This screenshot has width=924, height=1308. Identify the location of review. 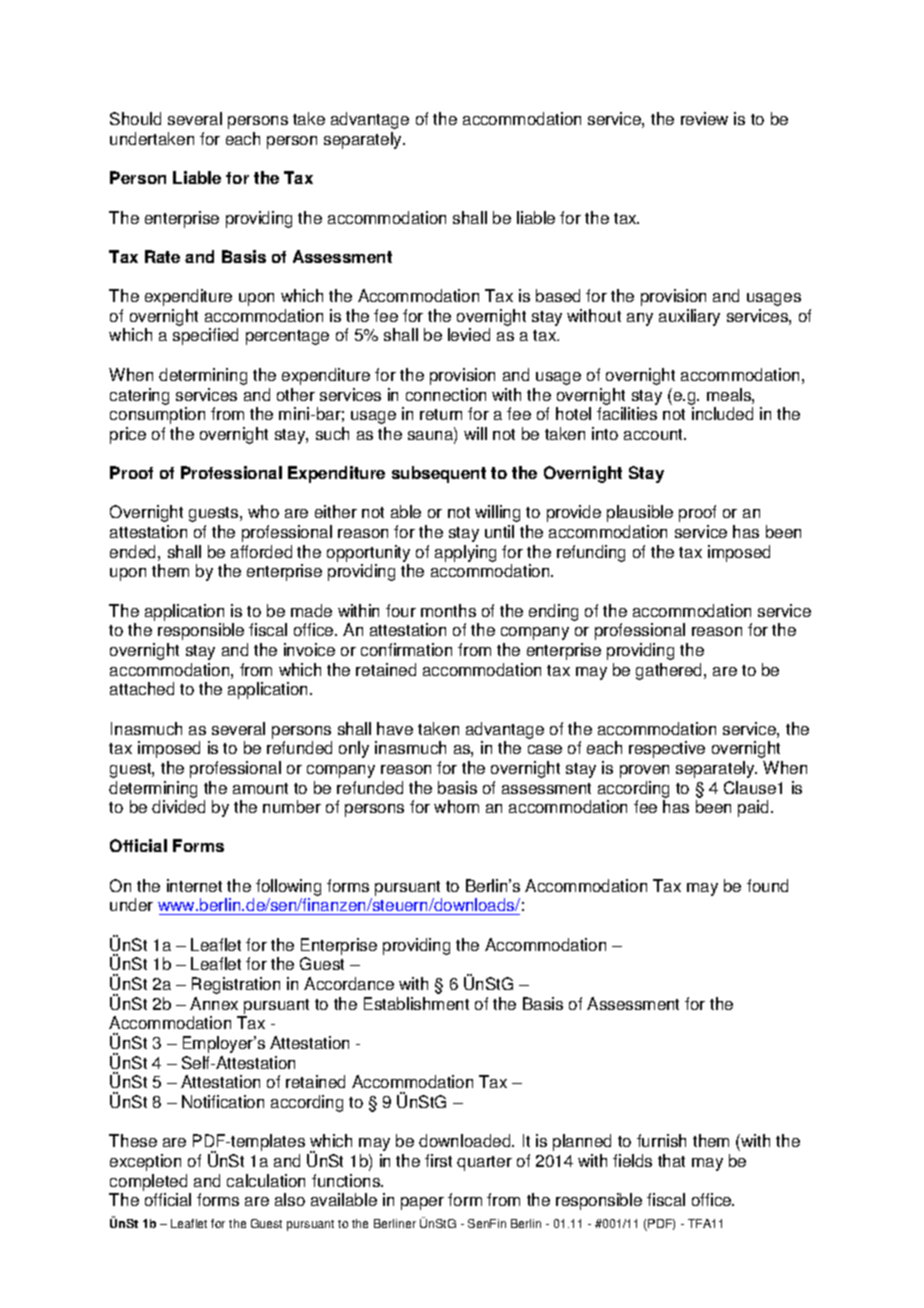
(704, 118).
